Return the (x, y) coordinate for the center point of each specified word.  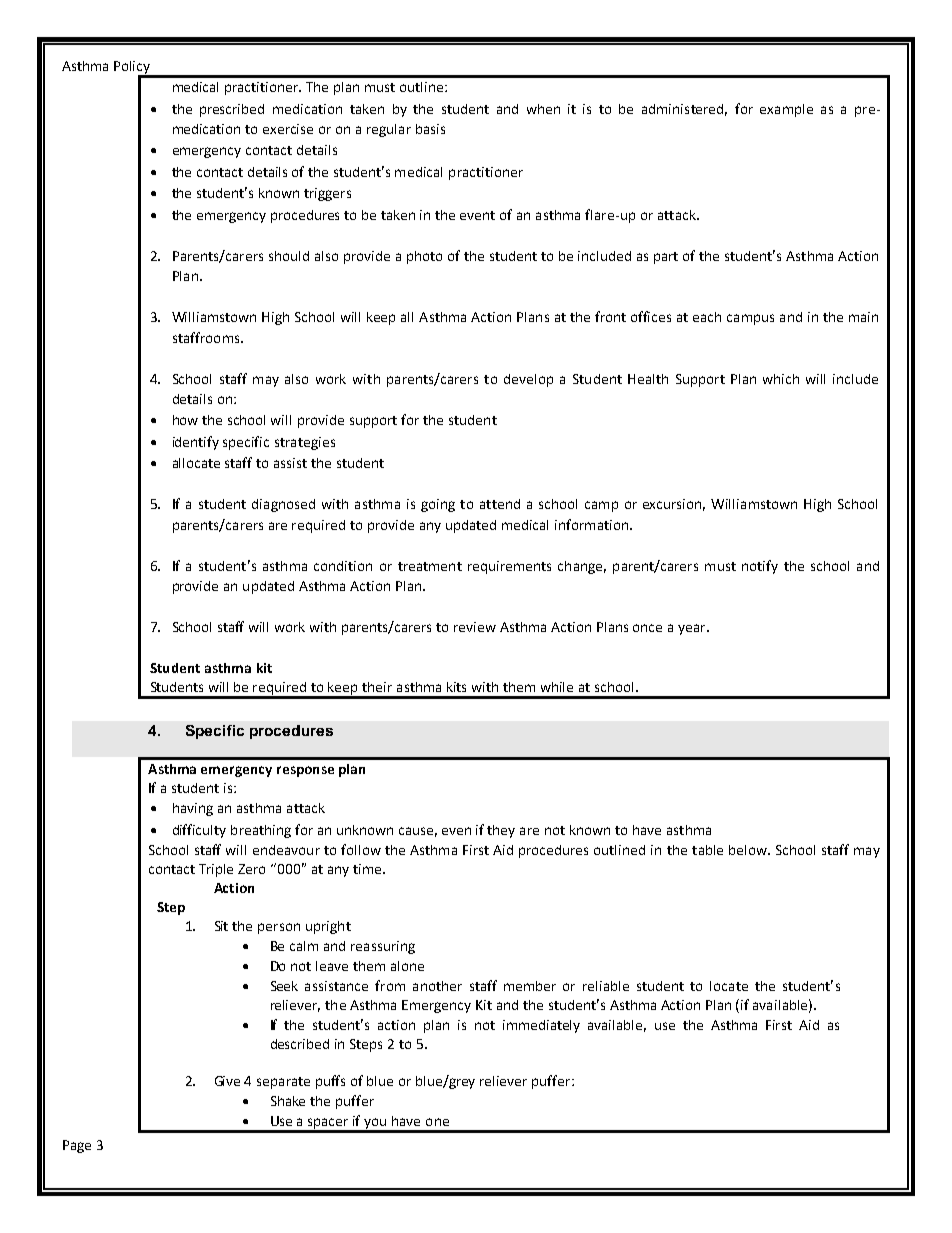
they (501, 831)
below (749, 850)
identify (196, 443)
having (193, 809)
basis (430, 129)
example (786, 110)
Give (227, 1081)
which (781, 379)
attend (500, 504)
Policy (133, 68)
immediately (541, 1026)
